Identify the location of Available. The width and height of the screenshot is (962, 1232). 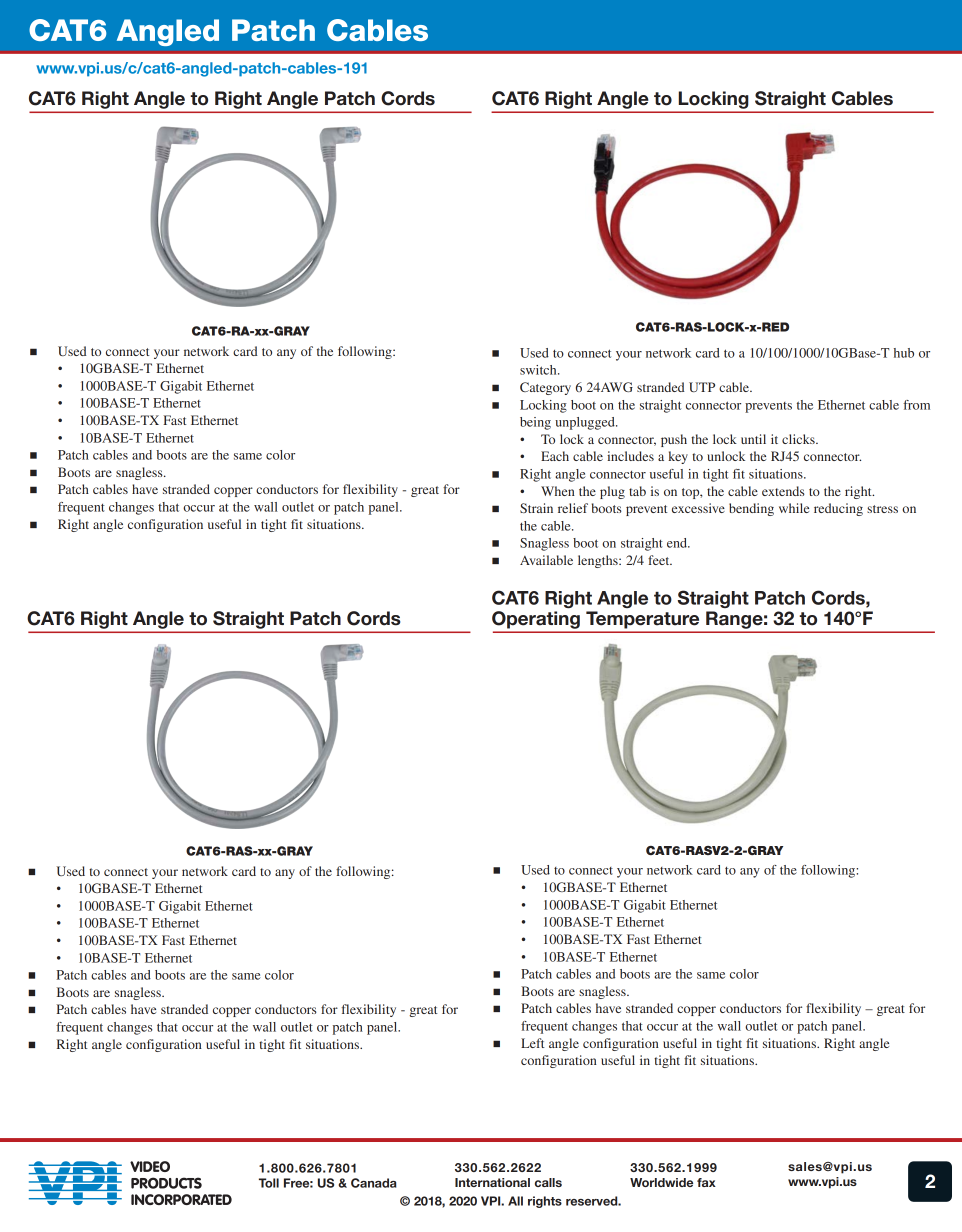
(546, 560).
